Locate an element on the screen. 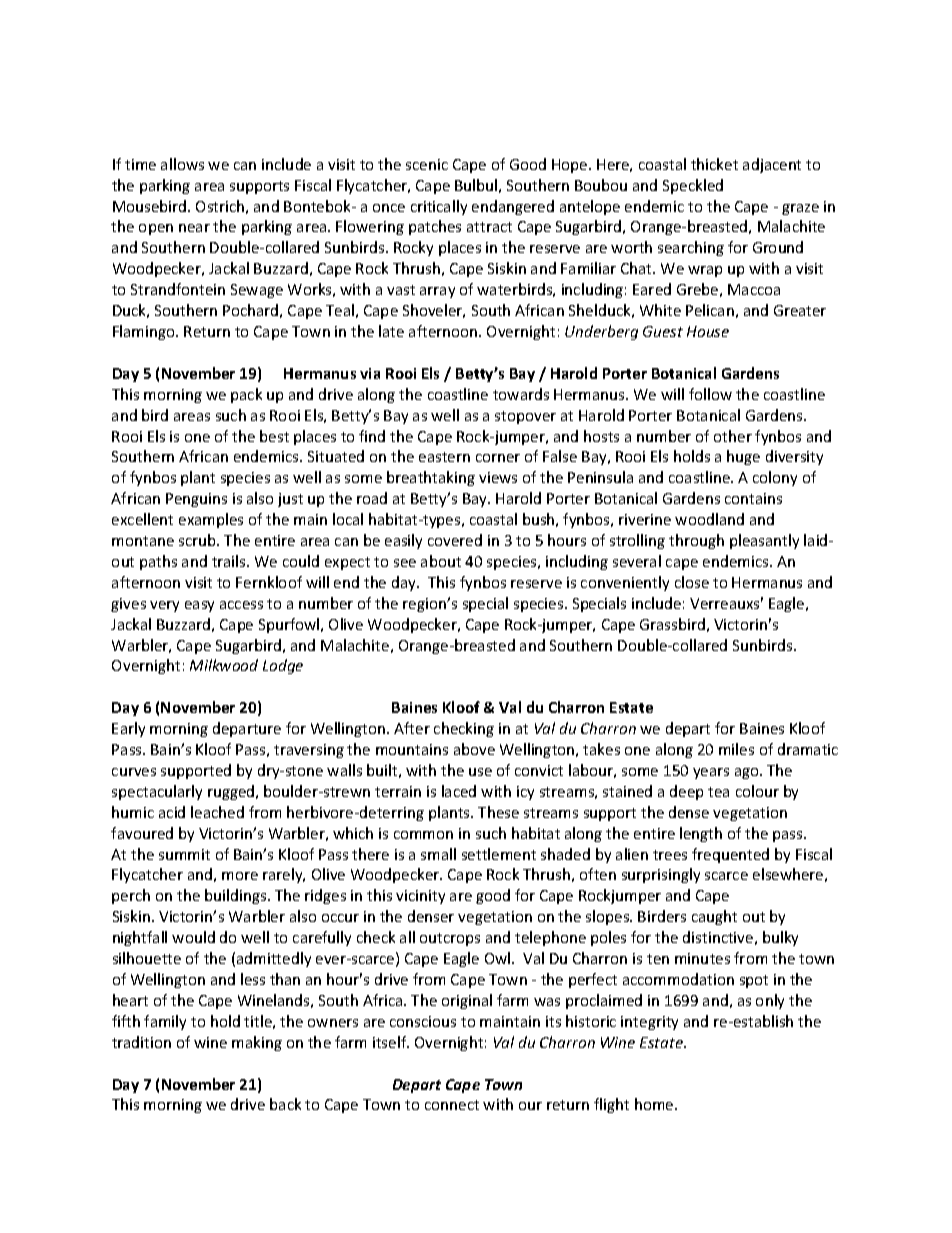 The height and width of the screenshot is (1233, 952). Speckled is located at coordinates (693, 186).
